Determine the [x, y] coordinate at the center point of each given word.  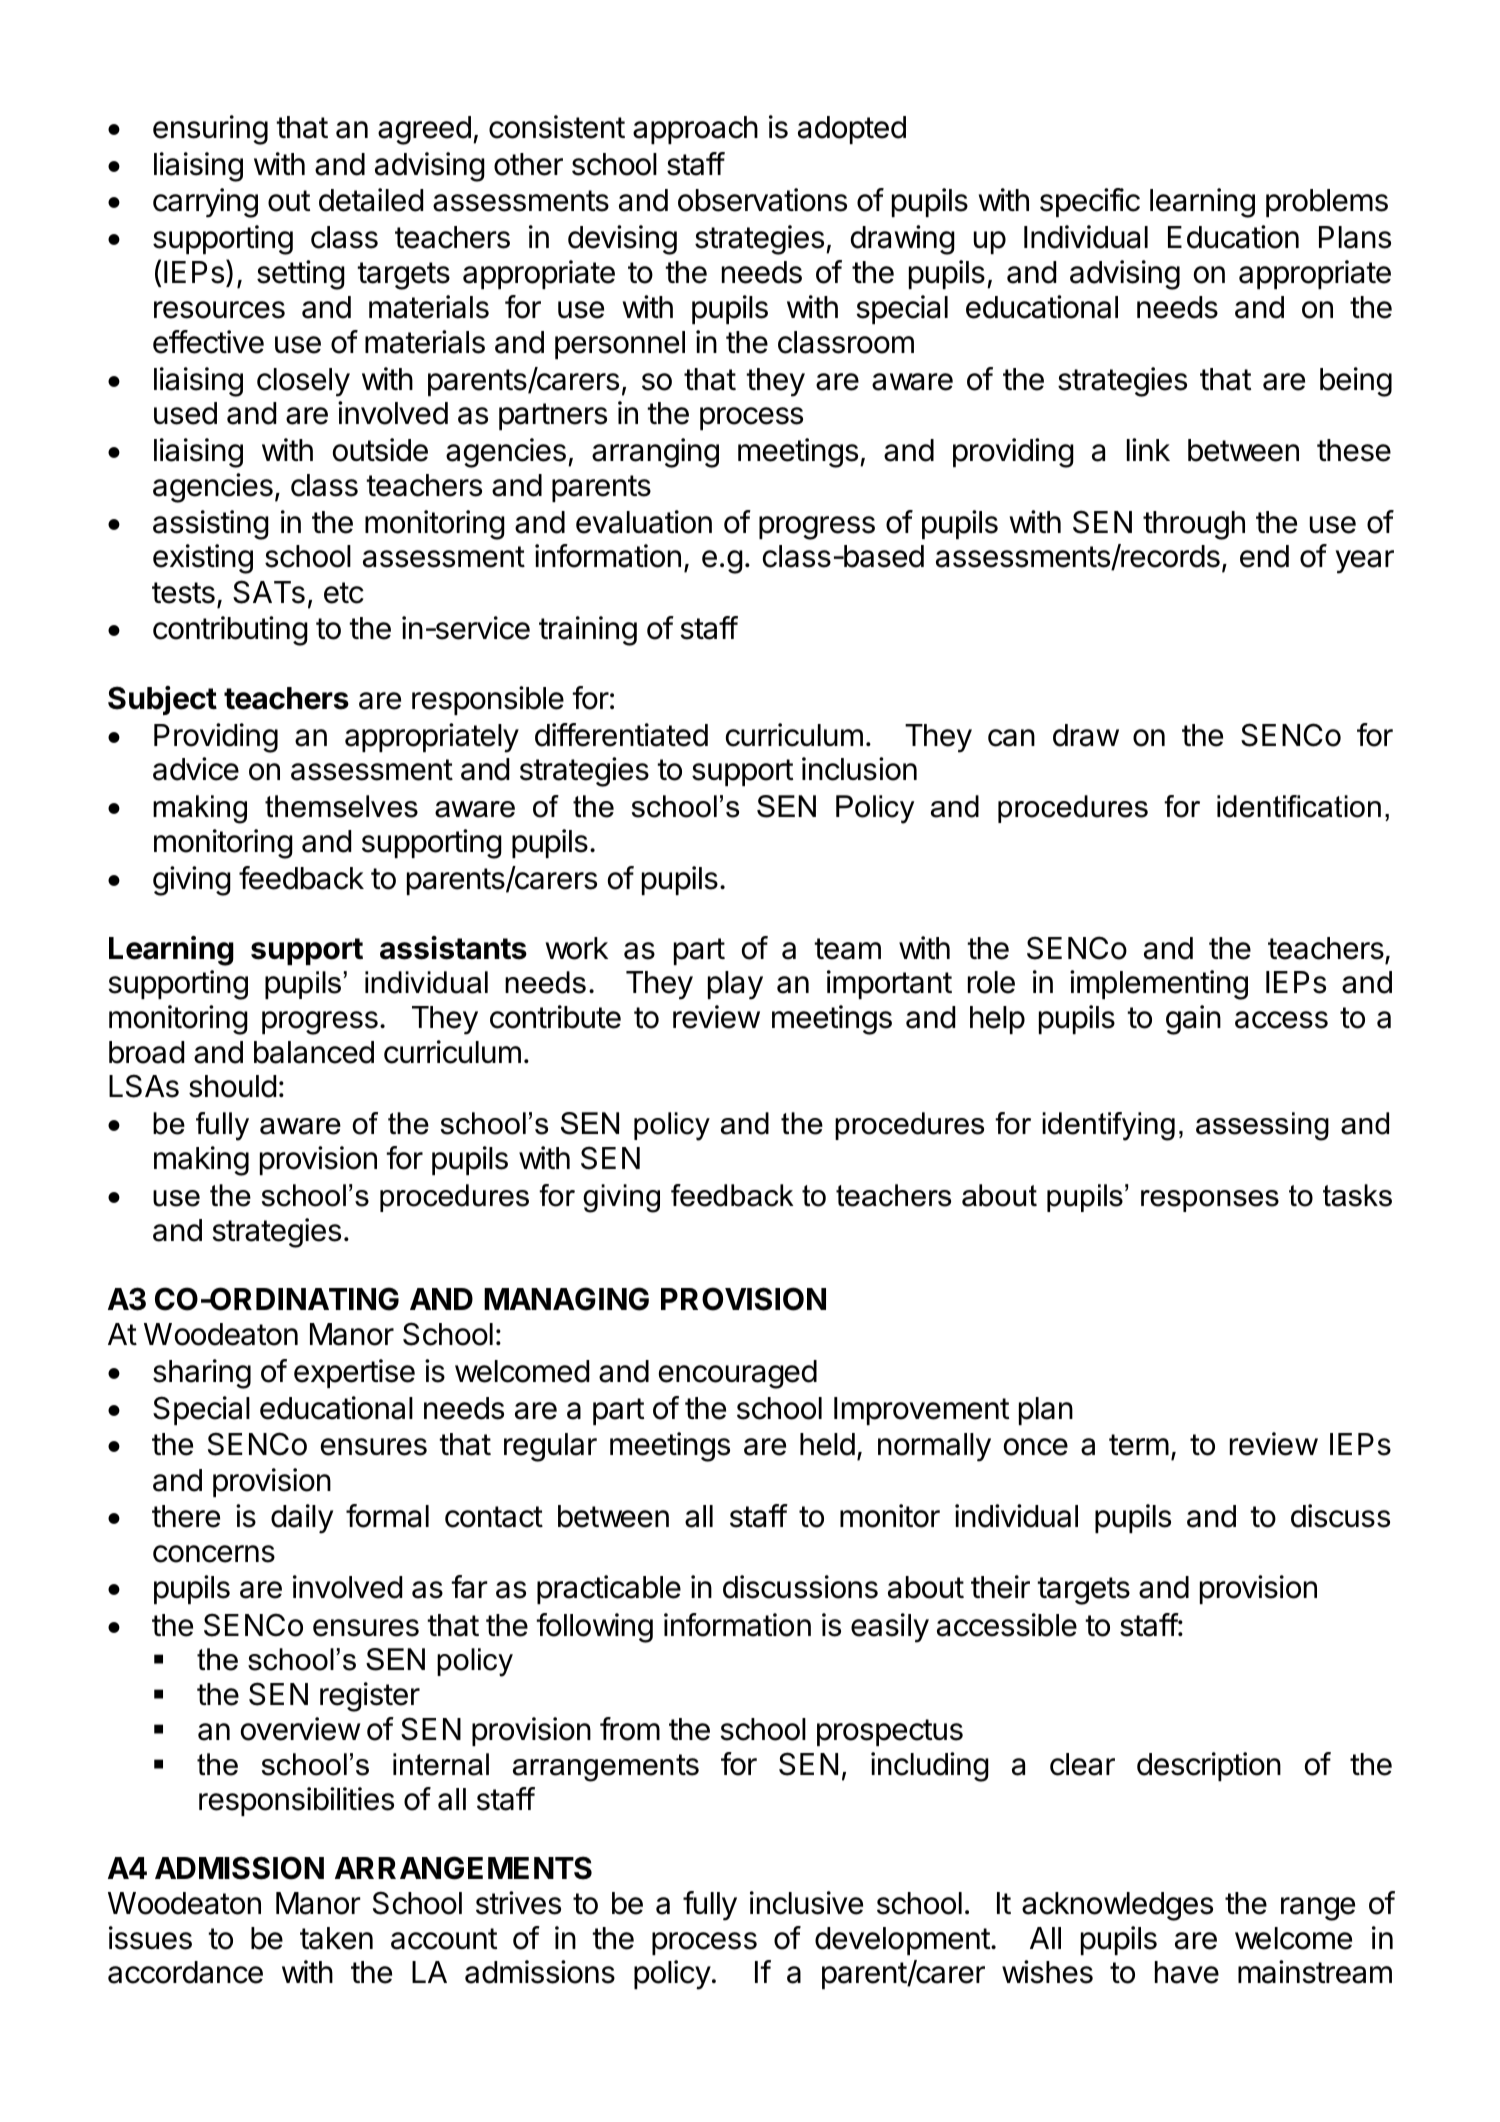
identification [1299, 806]
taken [336, 1938]
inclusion [859, 769]
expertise [354, 1373]
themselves [341, 806]
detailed [371, 200]
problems [1327, 203]
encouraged [738, 1374]
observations [762, 200]
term [1139, 1445]
